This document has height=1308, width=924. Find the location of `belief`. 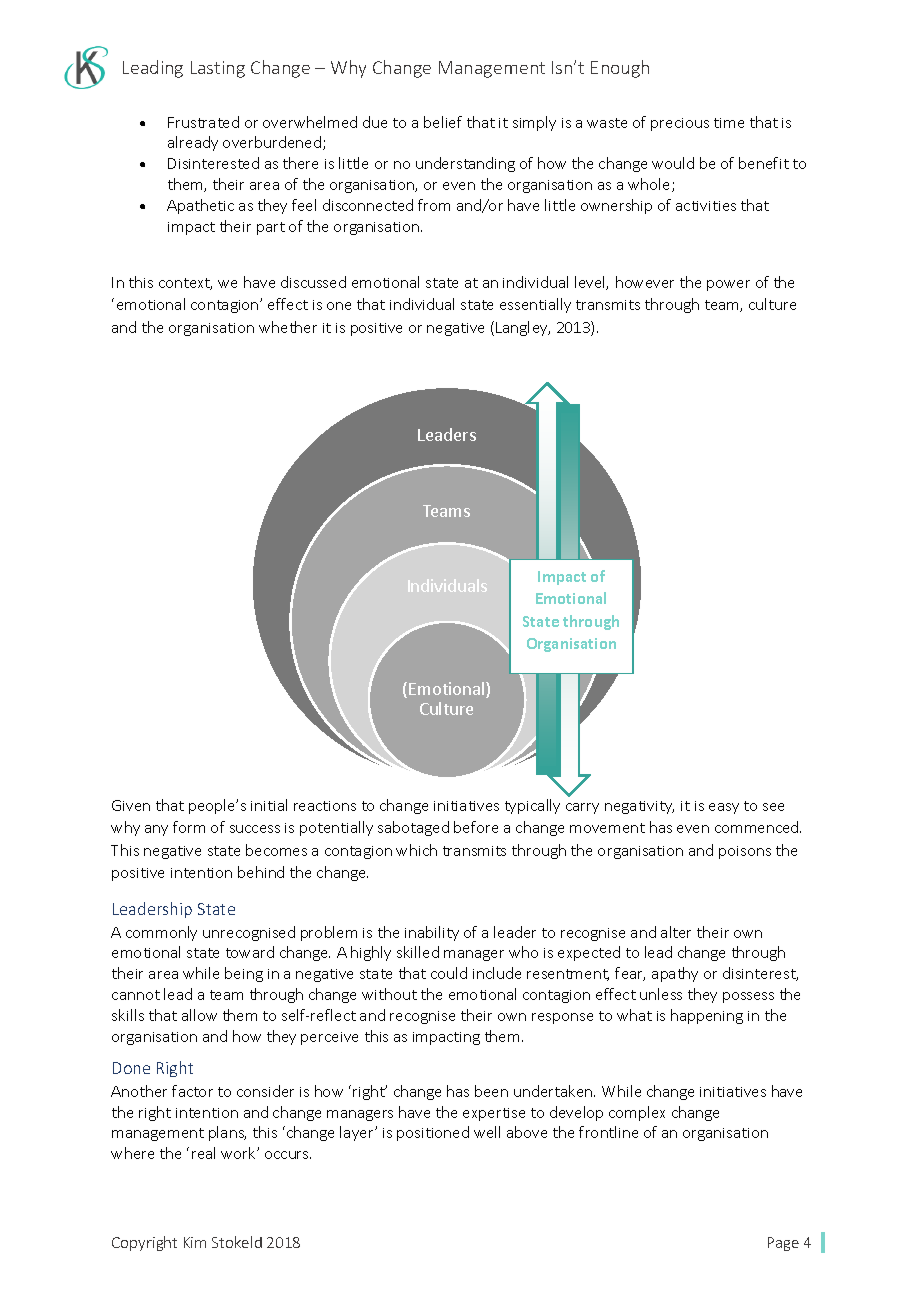

belief is located at coordinates (443, 122).
